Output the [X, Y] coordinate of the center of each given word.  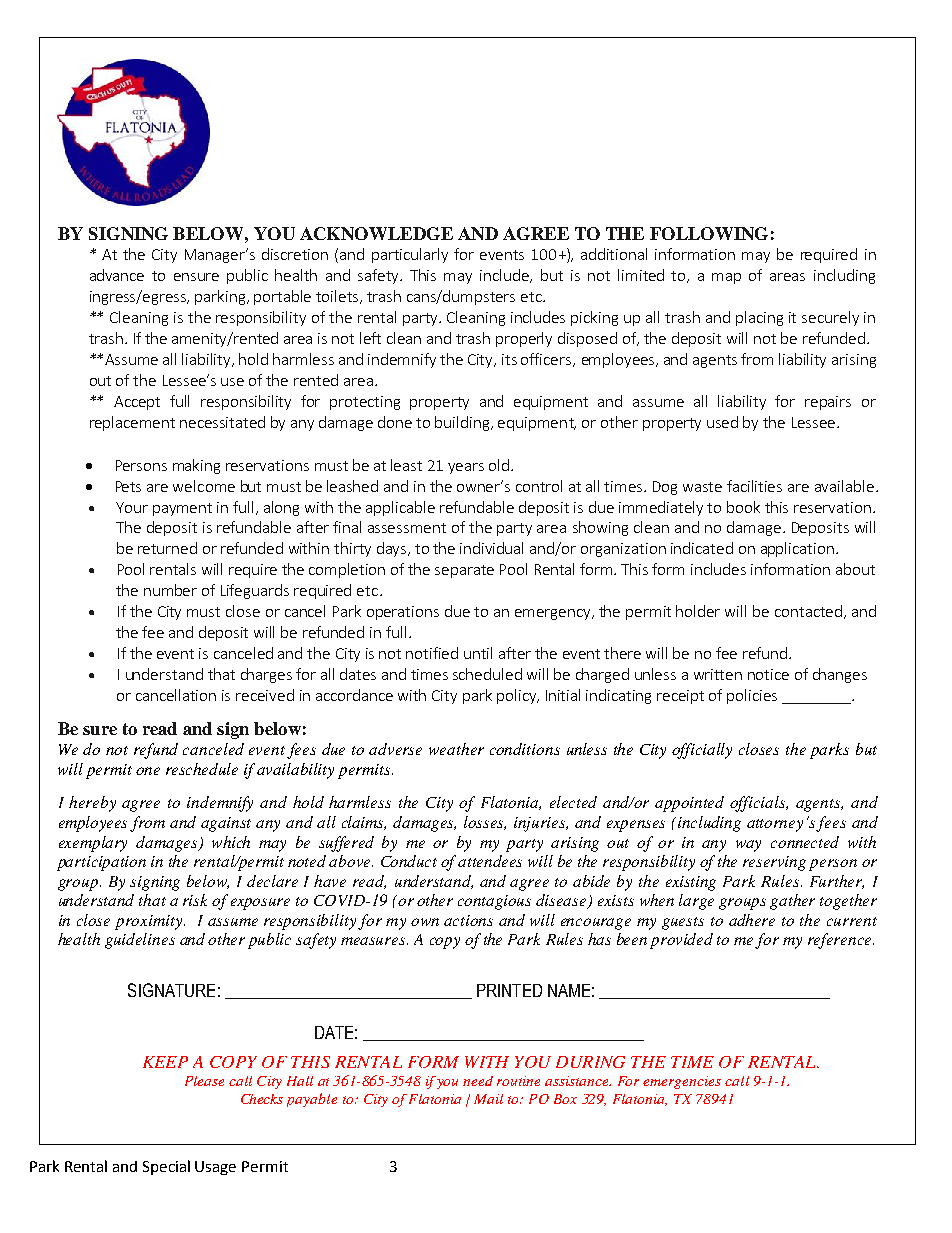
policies [752, 696]
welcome [204, 486]
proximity [150, 922]
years [466, 468]
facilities [754, 486]
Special [166, 1167]
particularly [410, 255]
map [726, 278]
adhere [752, 920]
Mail [488, 1099]
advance [117, 275]
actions [468, 920]
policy [518, 696]
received [265, 695]
